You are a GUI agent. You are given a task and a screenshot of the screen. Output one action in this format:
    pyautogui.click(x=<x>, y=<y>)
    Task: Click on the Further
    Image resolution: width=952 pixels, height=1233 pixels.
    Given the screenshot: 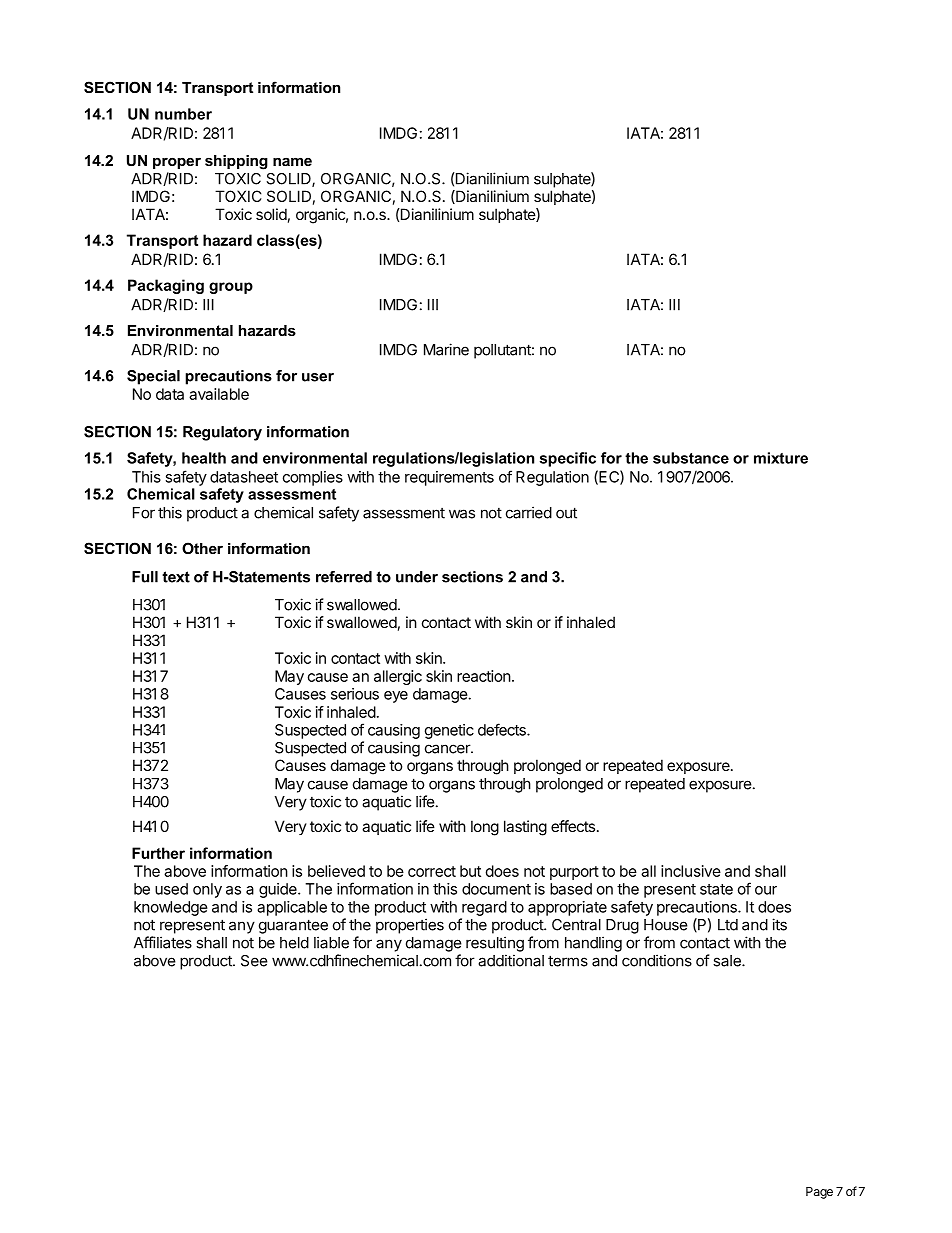 What is the action you would take?
    pyautogui.click(x=158, y=853)
